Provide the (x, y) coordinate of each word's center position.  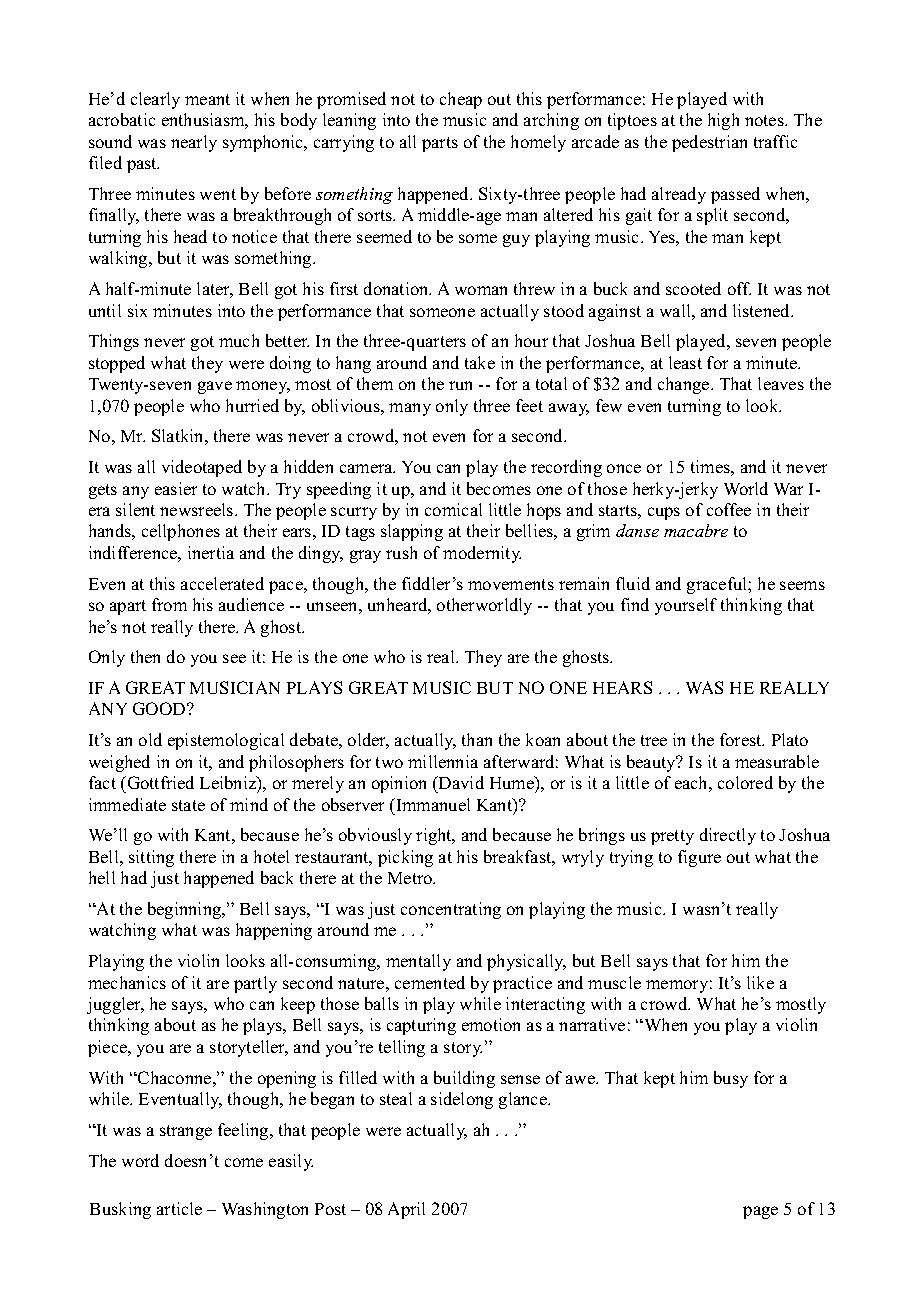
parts (440, 144)
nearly (194, 143)
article (179, 1208)
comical (453, 509)
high (723, 121)
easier (176, 488)
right (435, 836)
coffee (729, 509)
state (188, 805)
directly (728, 836)
